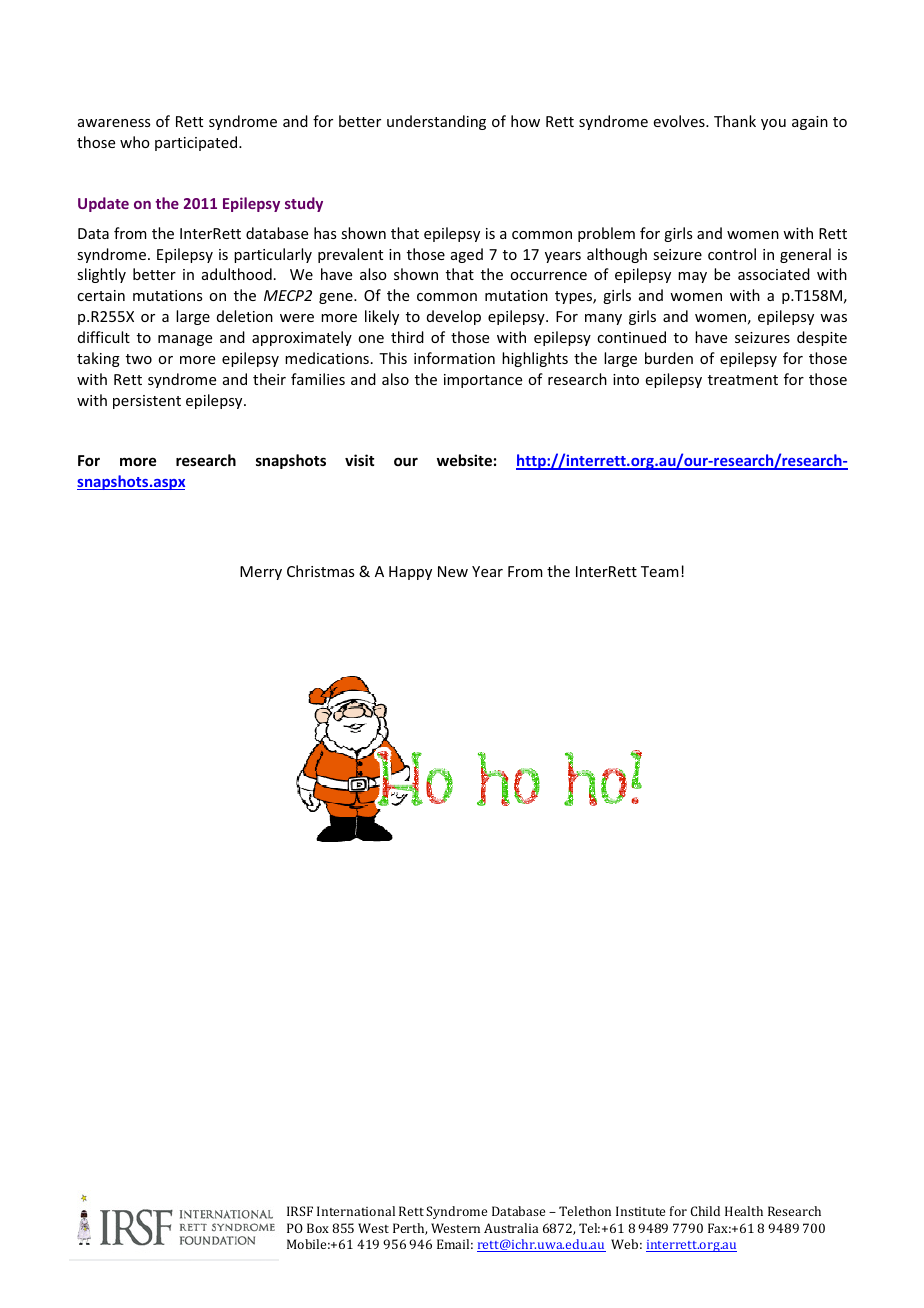 The height and width of the page is (1308, 924). Describe the element at coordinates (197, 143) in the page. I see `participated` at that location.
